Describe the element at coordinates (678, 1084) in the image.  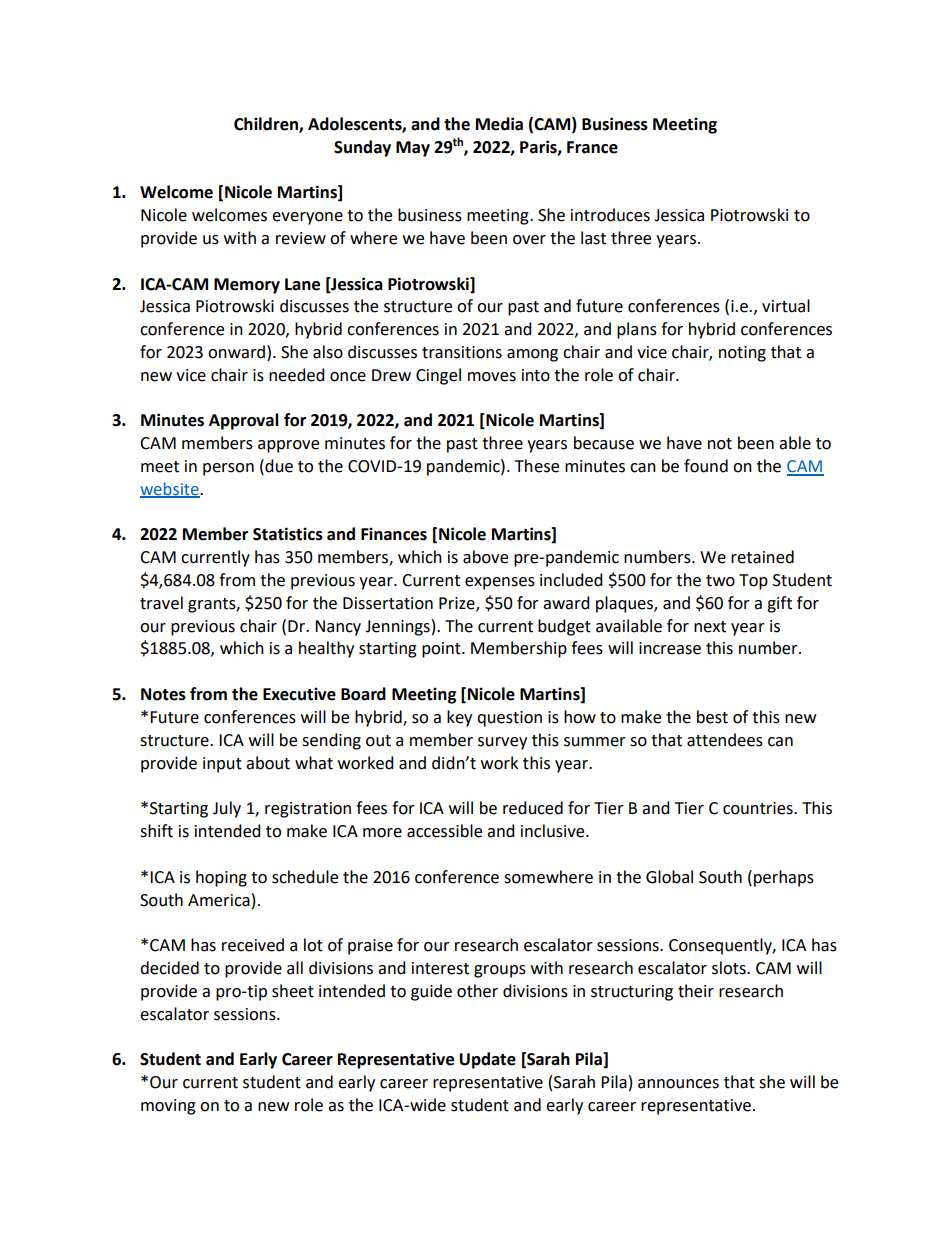
I see `announces` at that location.
